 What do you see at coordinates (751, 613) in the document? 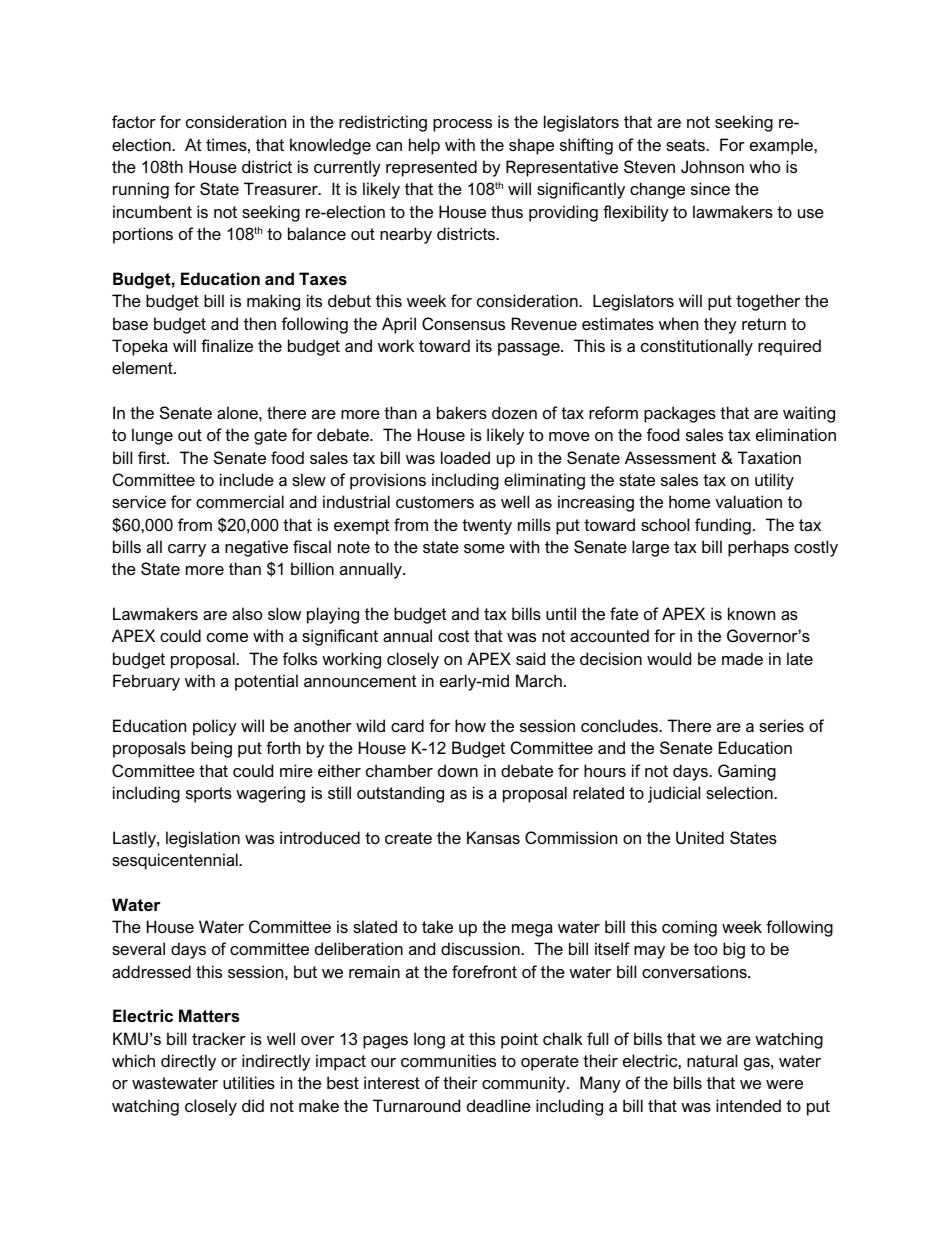
I see `known` at bounding box center [751, 613].
